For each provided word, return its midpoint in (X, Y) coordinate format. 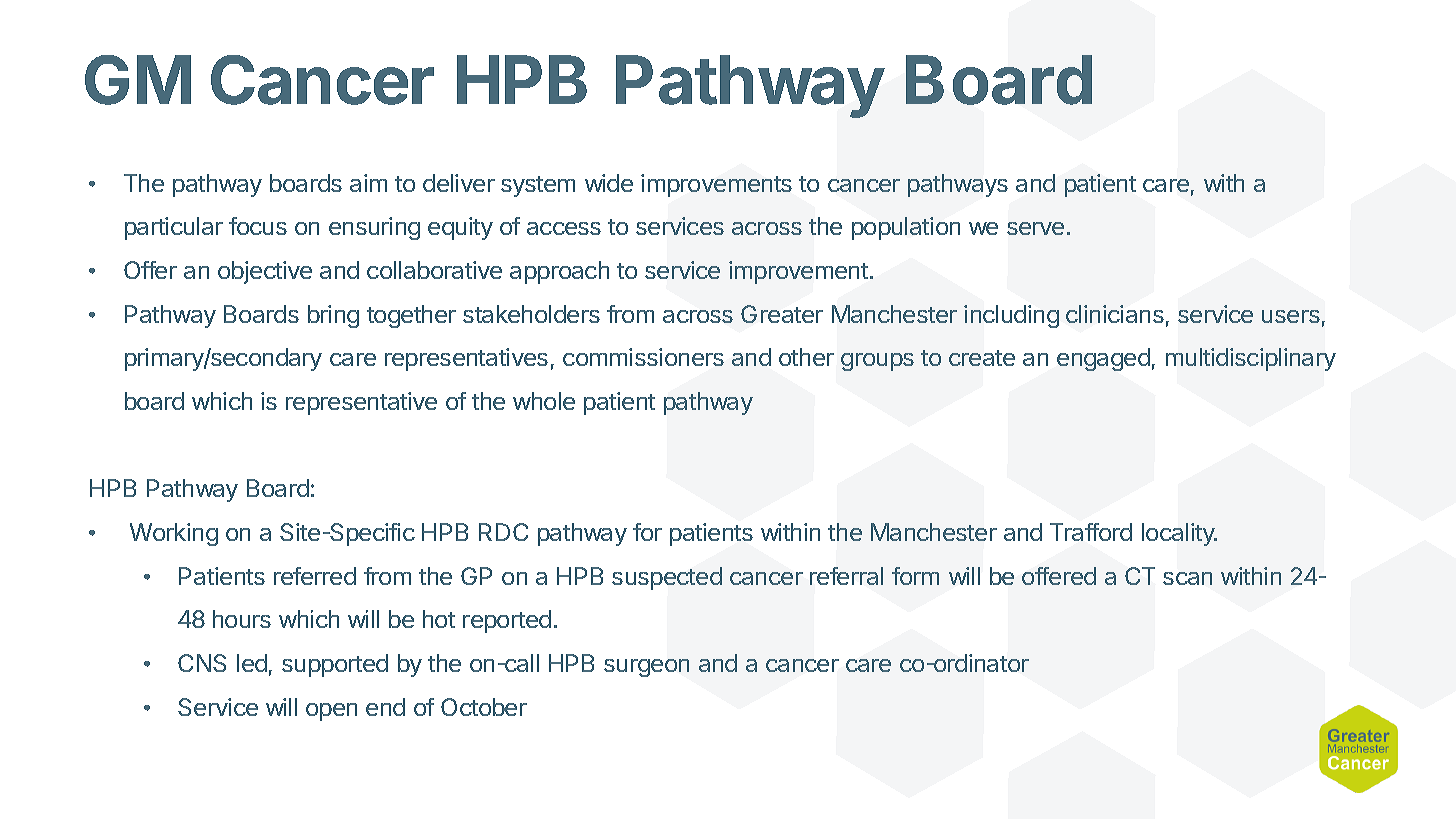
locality (1179, 534)
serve (1035, 228)
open (331, 712)
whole (544, 401)
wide (609, 183)
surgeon (646, 668)
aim (368, 183)
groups (877, 362)
